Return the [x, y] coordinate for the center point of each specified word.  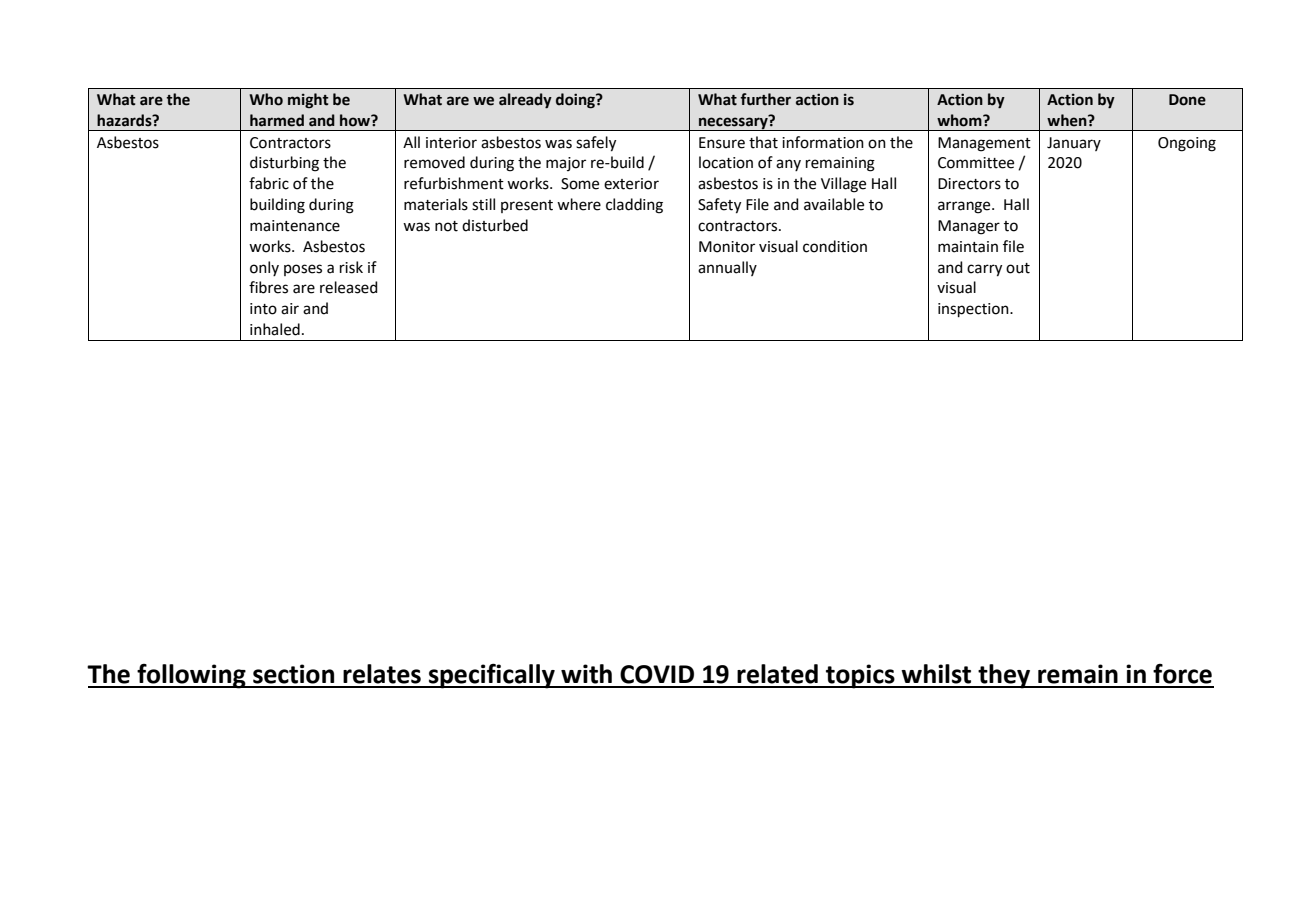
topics [860, 676]
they [1004, 676]
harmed [277, 120]
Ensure [722, 143]
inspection [974, 310]
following [191, 676]
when [1068, 120]
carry [984, 270]
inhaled [275, 329]
